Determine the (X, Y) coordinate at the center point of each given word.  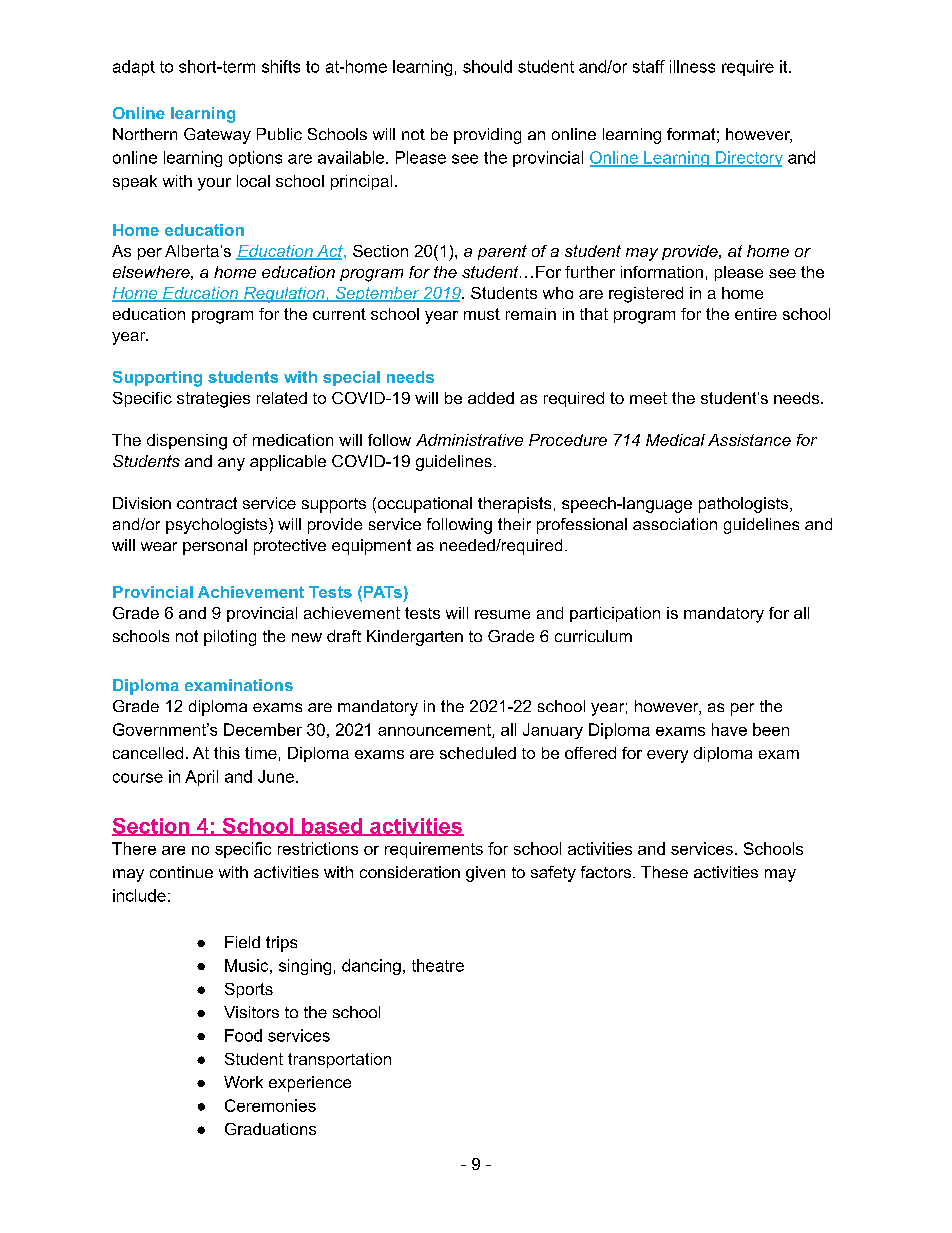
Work (243, 1082)
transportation (339, 1060)
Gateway (217, 136)
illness (692, 66)
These (664, 872)
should (487, 66)
